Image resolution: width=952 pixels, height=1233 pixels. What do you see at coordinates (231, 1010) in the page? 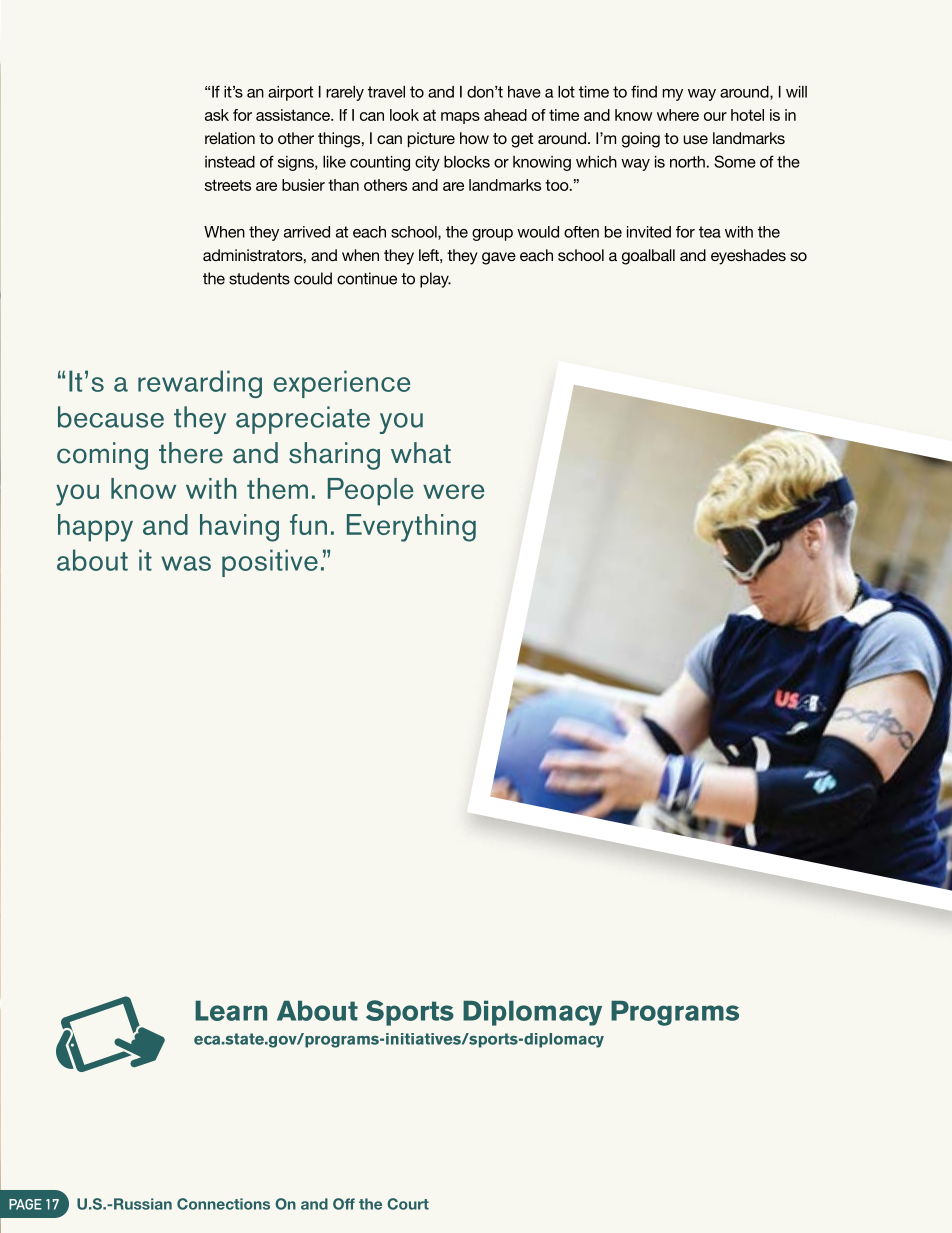
I see `Learn` at bounding box center [231, 1010].
